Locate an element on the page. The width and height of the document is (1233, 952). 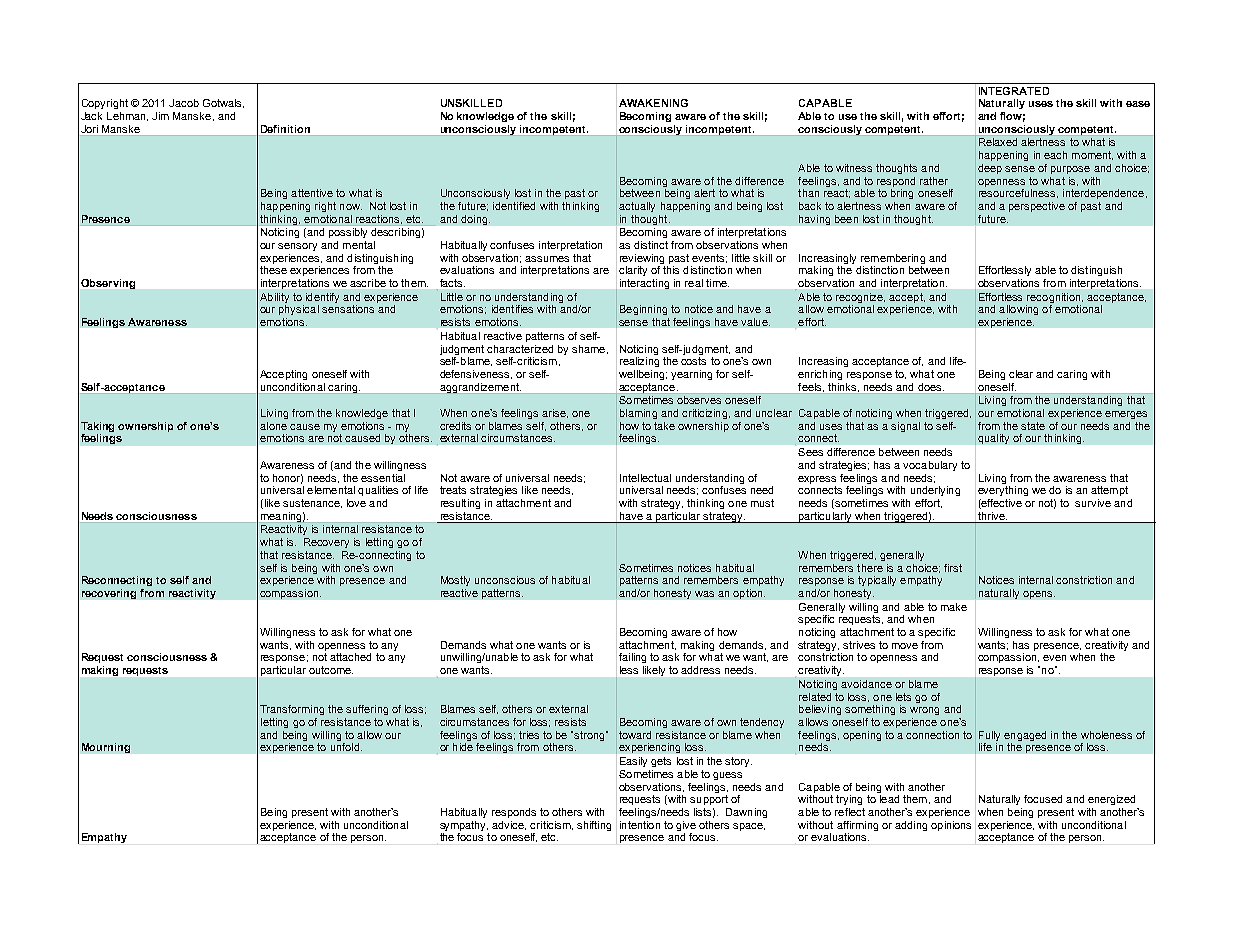
AWAKENING is located at coordinates (653, 103).
